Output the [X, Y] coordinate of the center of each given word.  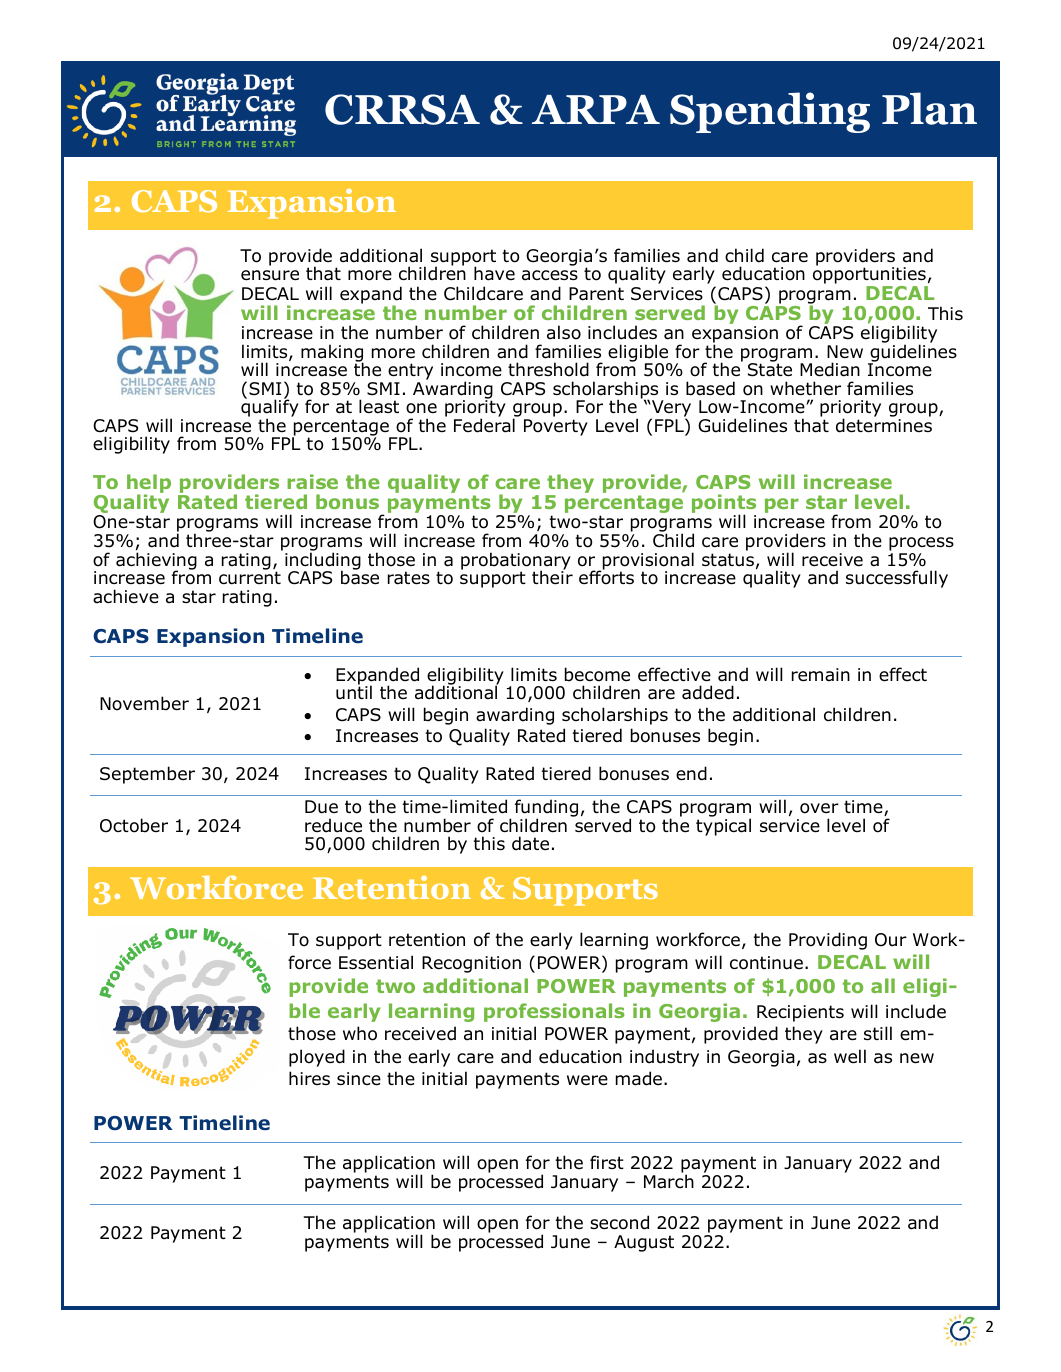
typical [723, 826]
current [250, 577]
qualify [270, 409]
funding [546, 809]
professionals [554, 1012]
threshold [548, 369]
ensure [270, 275]
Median [830, 369]
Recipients [800, 1013]
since [359, 1079]
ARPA [596, 109]
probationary [516, 562]
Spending [770, 112]
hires [309, 1078]
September [147, 775]
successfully [897, 579]
